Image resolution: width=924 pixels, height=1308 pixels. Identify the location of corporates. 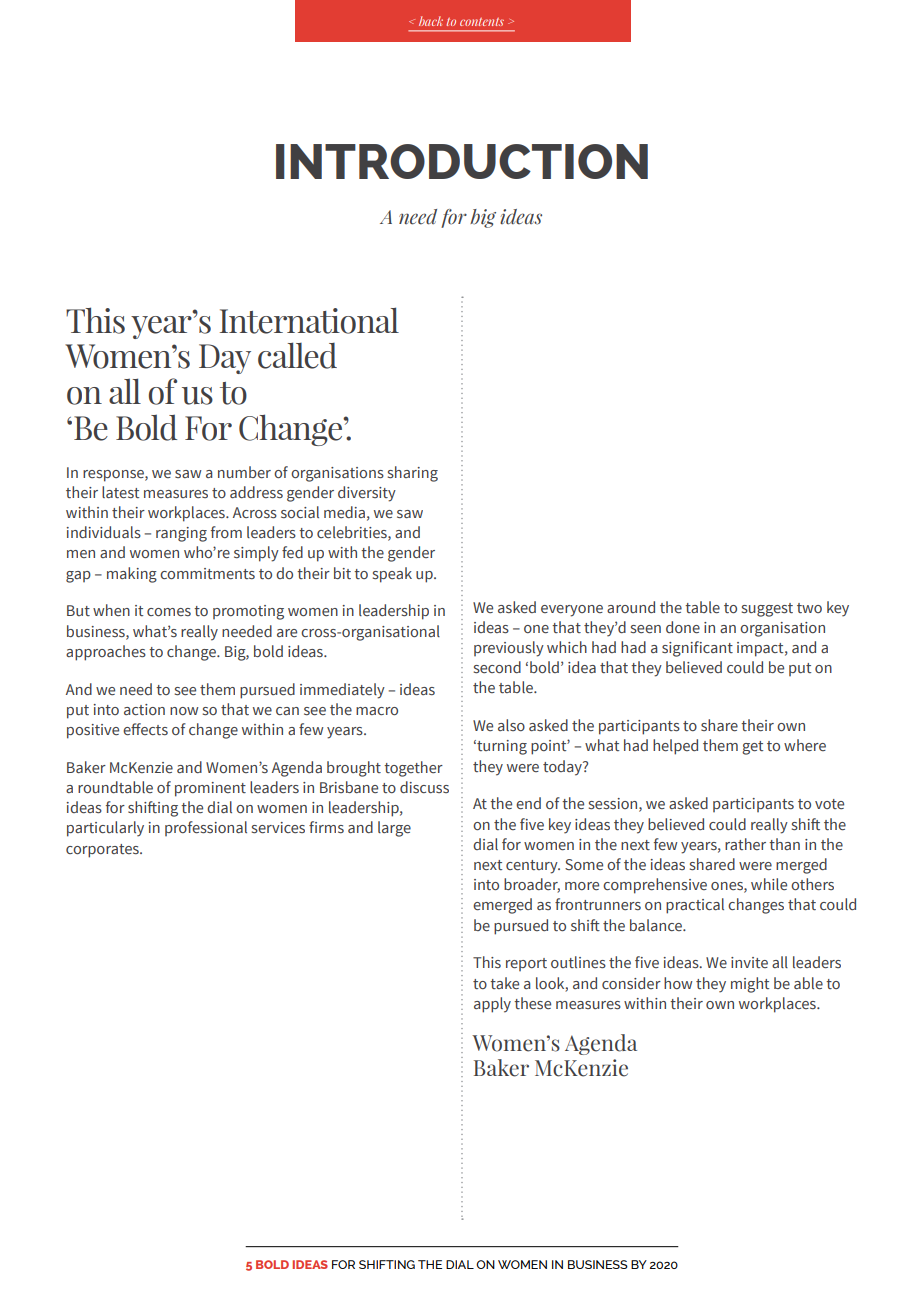
(103, 851).
